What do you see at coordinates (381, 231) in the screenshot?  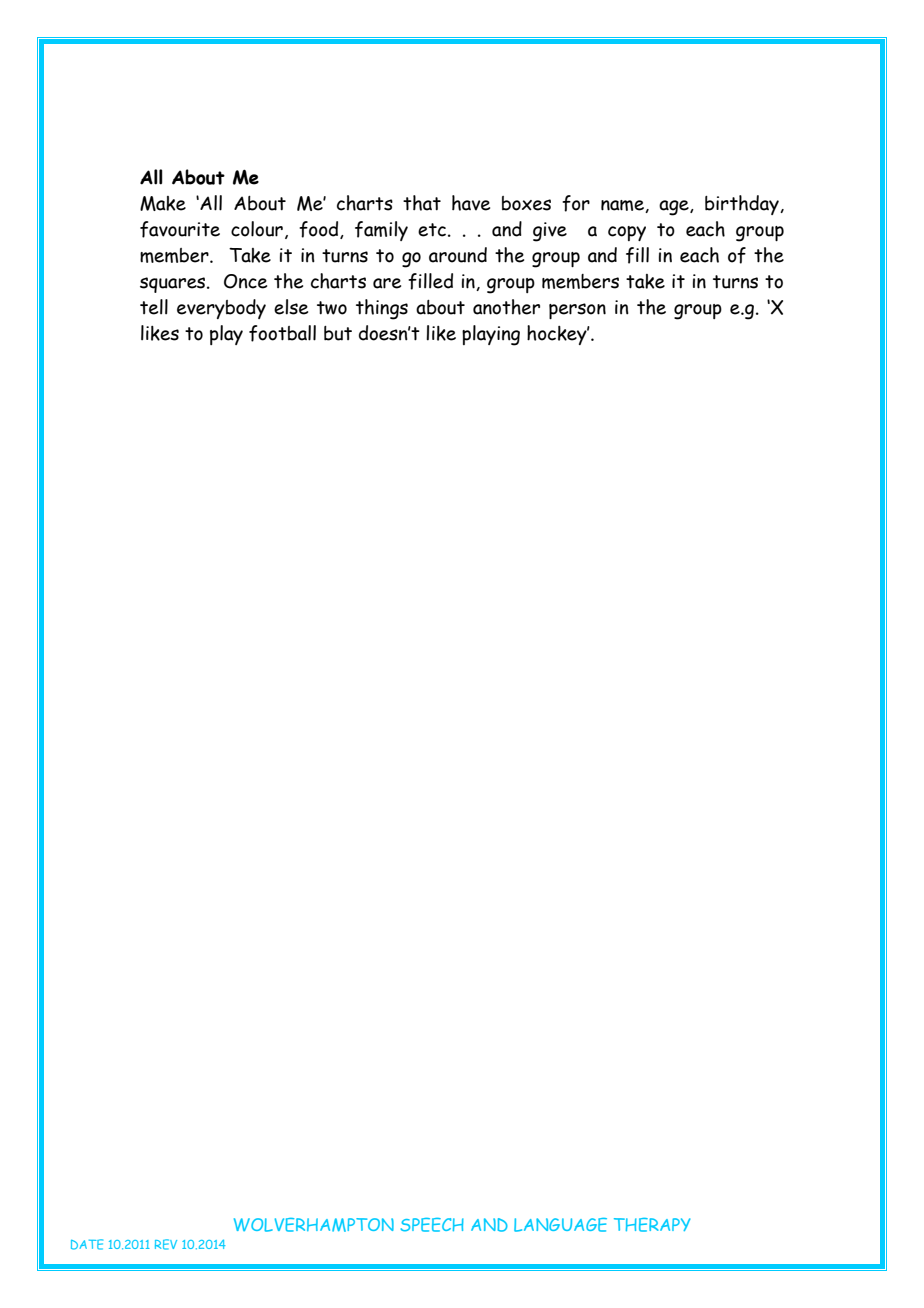 I see `family` at bounding box center [381, 231].
